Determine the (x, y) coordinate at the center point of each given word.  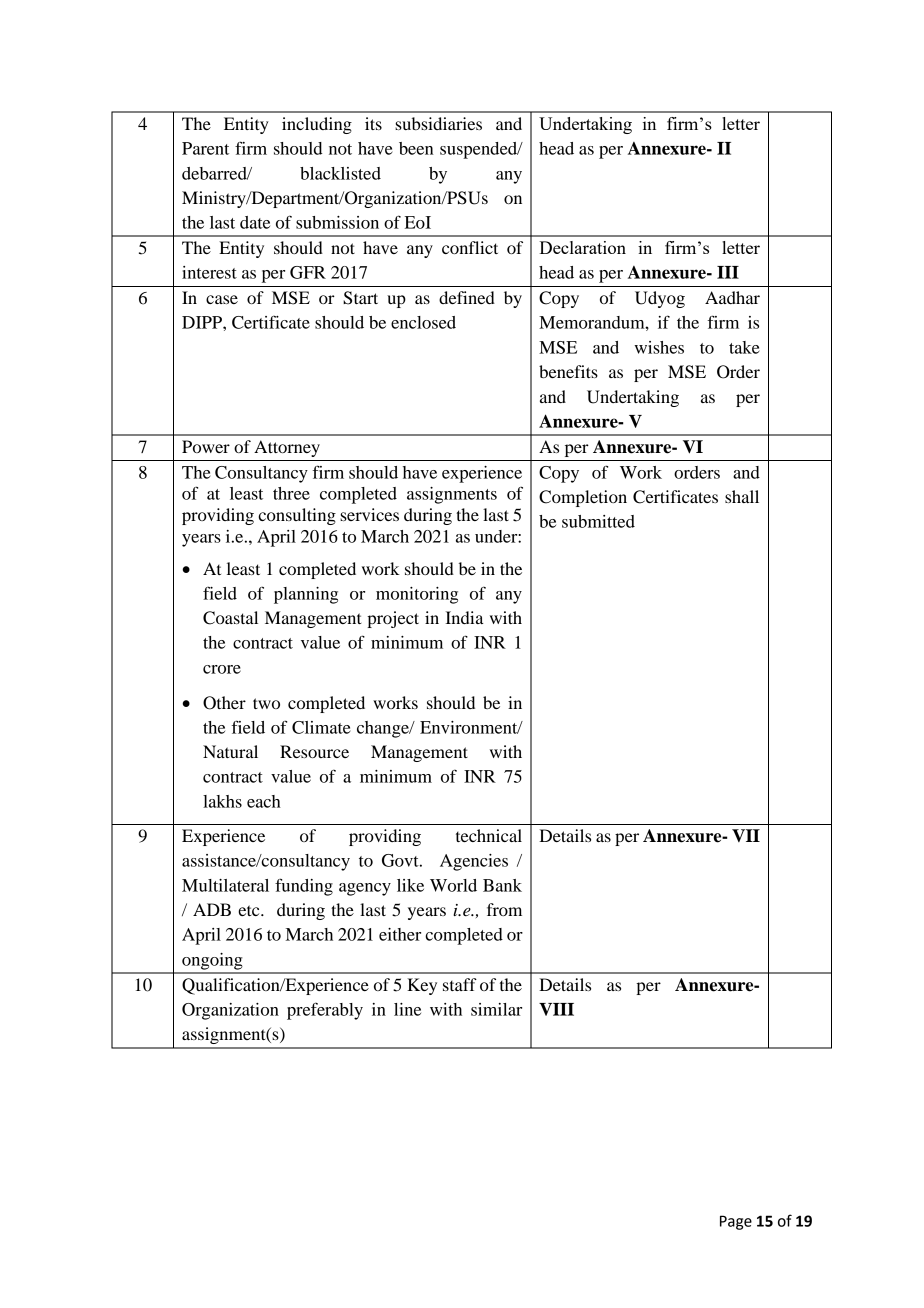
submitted (598, 521)
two (266, 703)
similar (496, 1009)
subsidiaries (438, 123)
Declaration (582, 247)
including (317, 125)
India (464, 617)
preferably (325, 1011)
